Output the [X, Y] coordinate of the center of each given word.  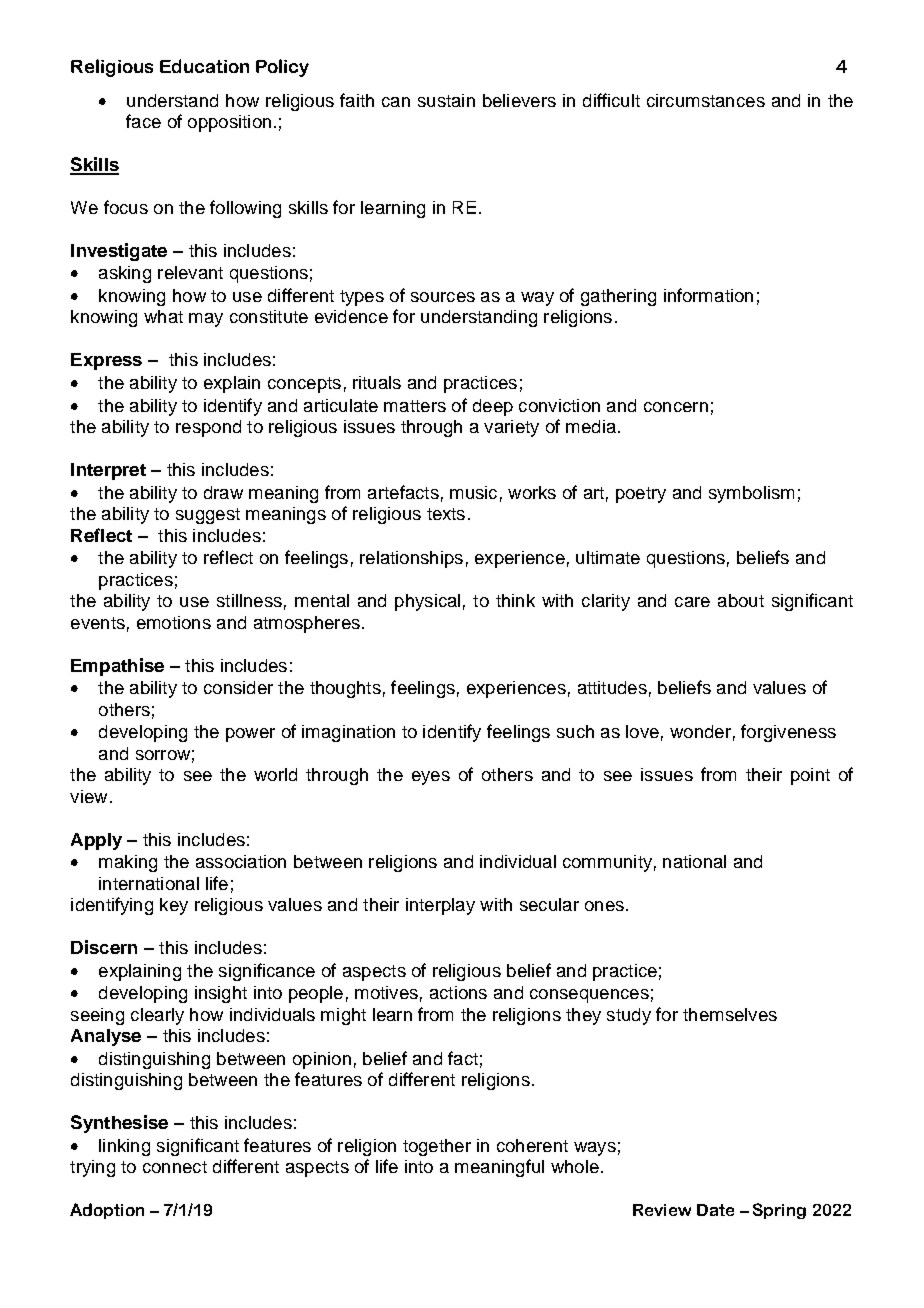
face [143, 121]
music [473, 492]
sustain [446, 100]
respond [208, 428]
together [437, 1147]
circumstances [706, 100]
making [128, 863]
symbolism [751, 494]
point [810, 776]
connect [175, 1167]
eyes [431, 778]
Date [715, 1210]
